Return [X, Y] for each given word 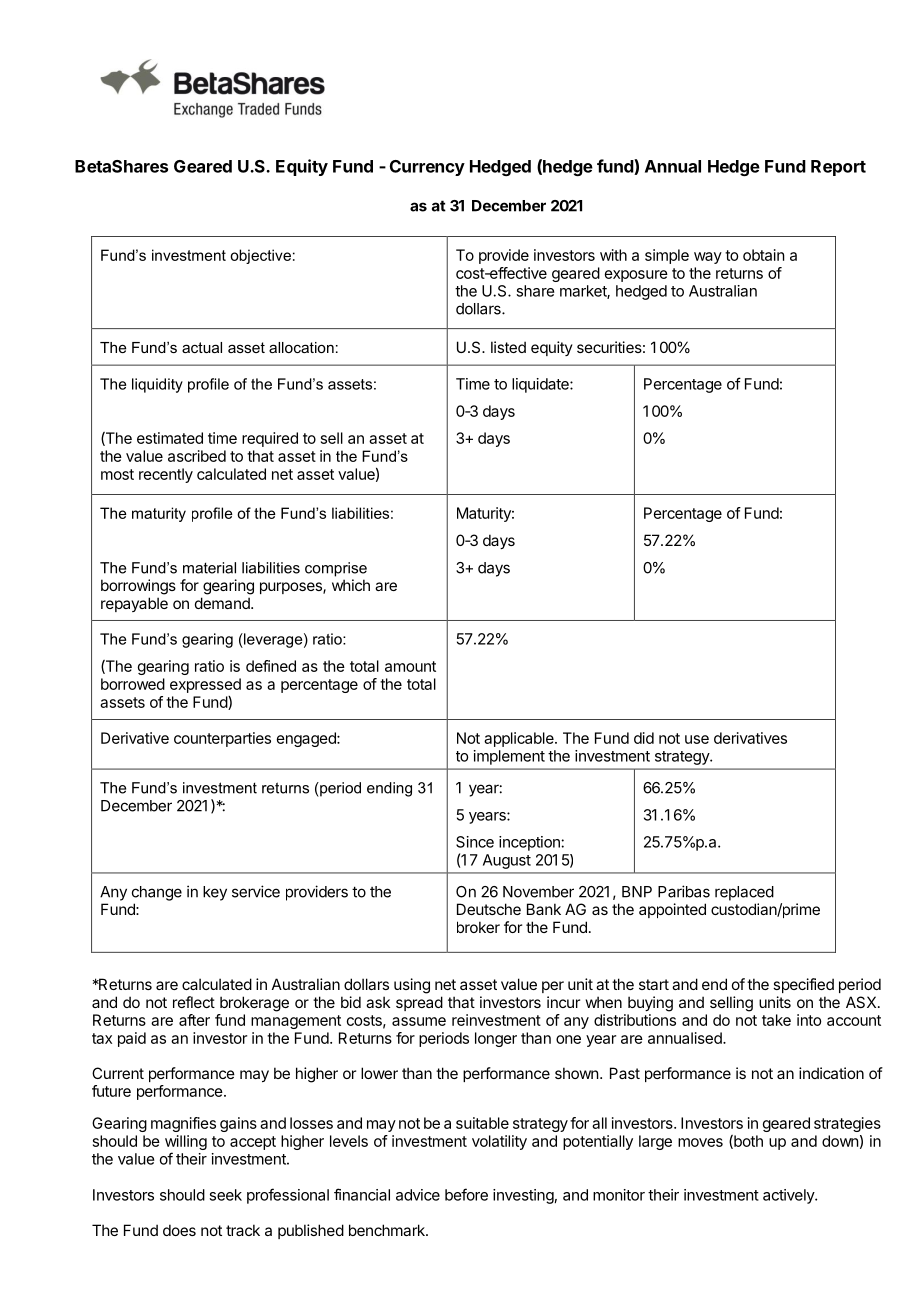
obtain [764, 255]
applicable [520, 739]
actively [789, 1196]
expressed [205, 685]
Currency [427, 168]
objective [260, 256]
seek [225, 1195]
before [466, 1194]
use [697, 739]
